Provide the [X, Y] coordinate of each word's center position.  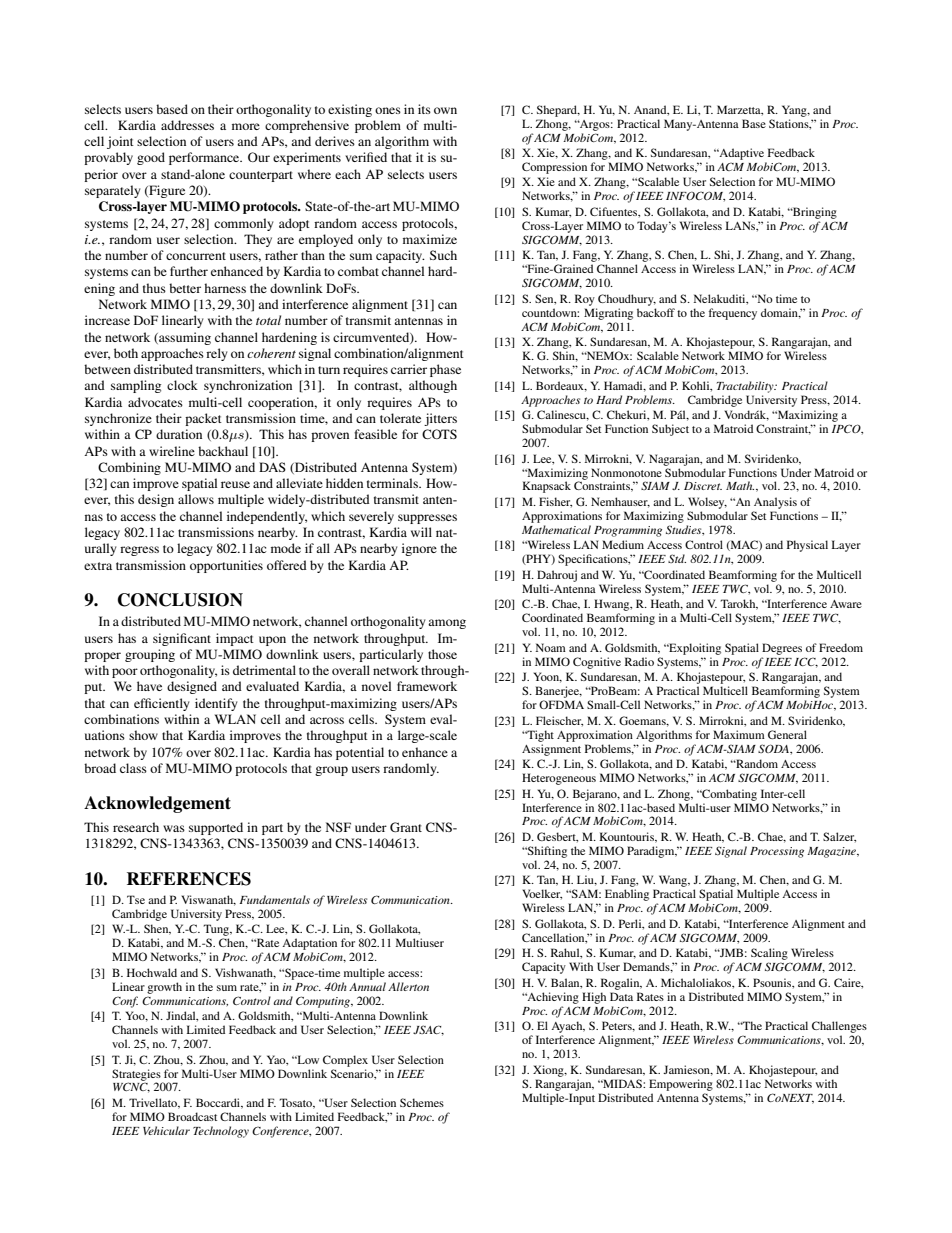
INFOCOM [695, 196]
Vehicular [166, 1130]
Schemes [422, 1102]
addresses [187, 125]
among [447, 624]
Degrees [782, 649]
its [424, 109]
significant [182, 639]
